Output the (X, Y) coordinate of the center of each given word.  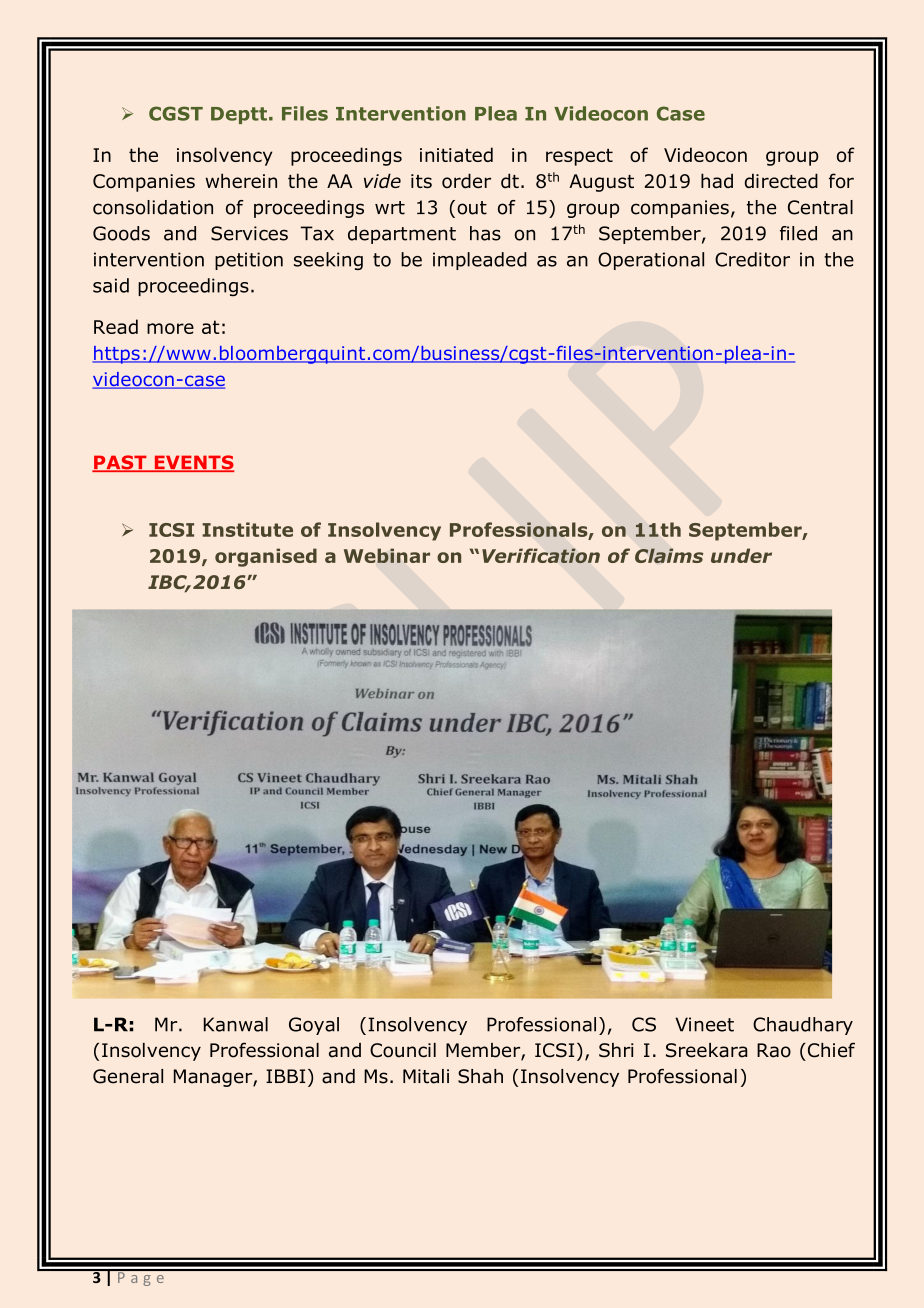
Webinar (387, 555)
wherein (241, 180)
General (128, 1076)
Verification (541, 555)
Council (403, 1050)
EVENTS (193, 463)
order (466, 180)
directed (781, 180)
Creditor (752, 259)
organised (266, 557)
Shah (480, 1076)
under (741, 555)
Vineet (704, 1024)
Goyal (314, 1026)
